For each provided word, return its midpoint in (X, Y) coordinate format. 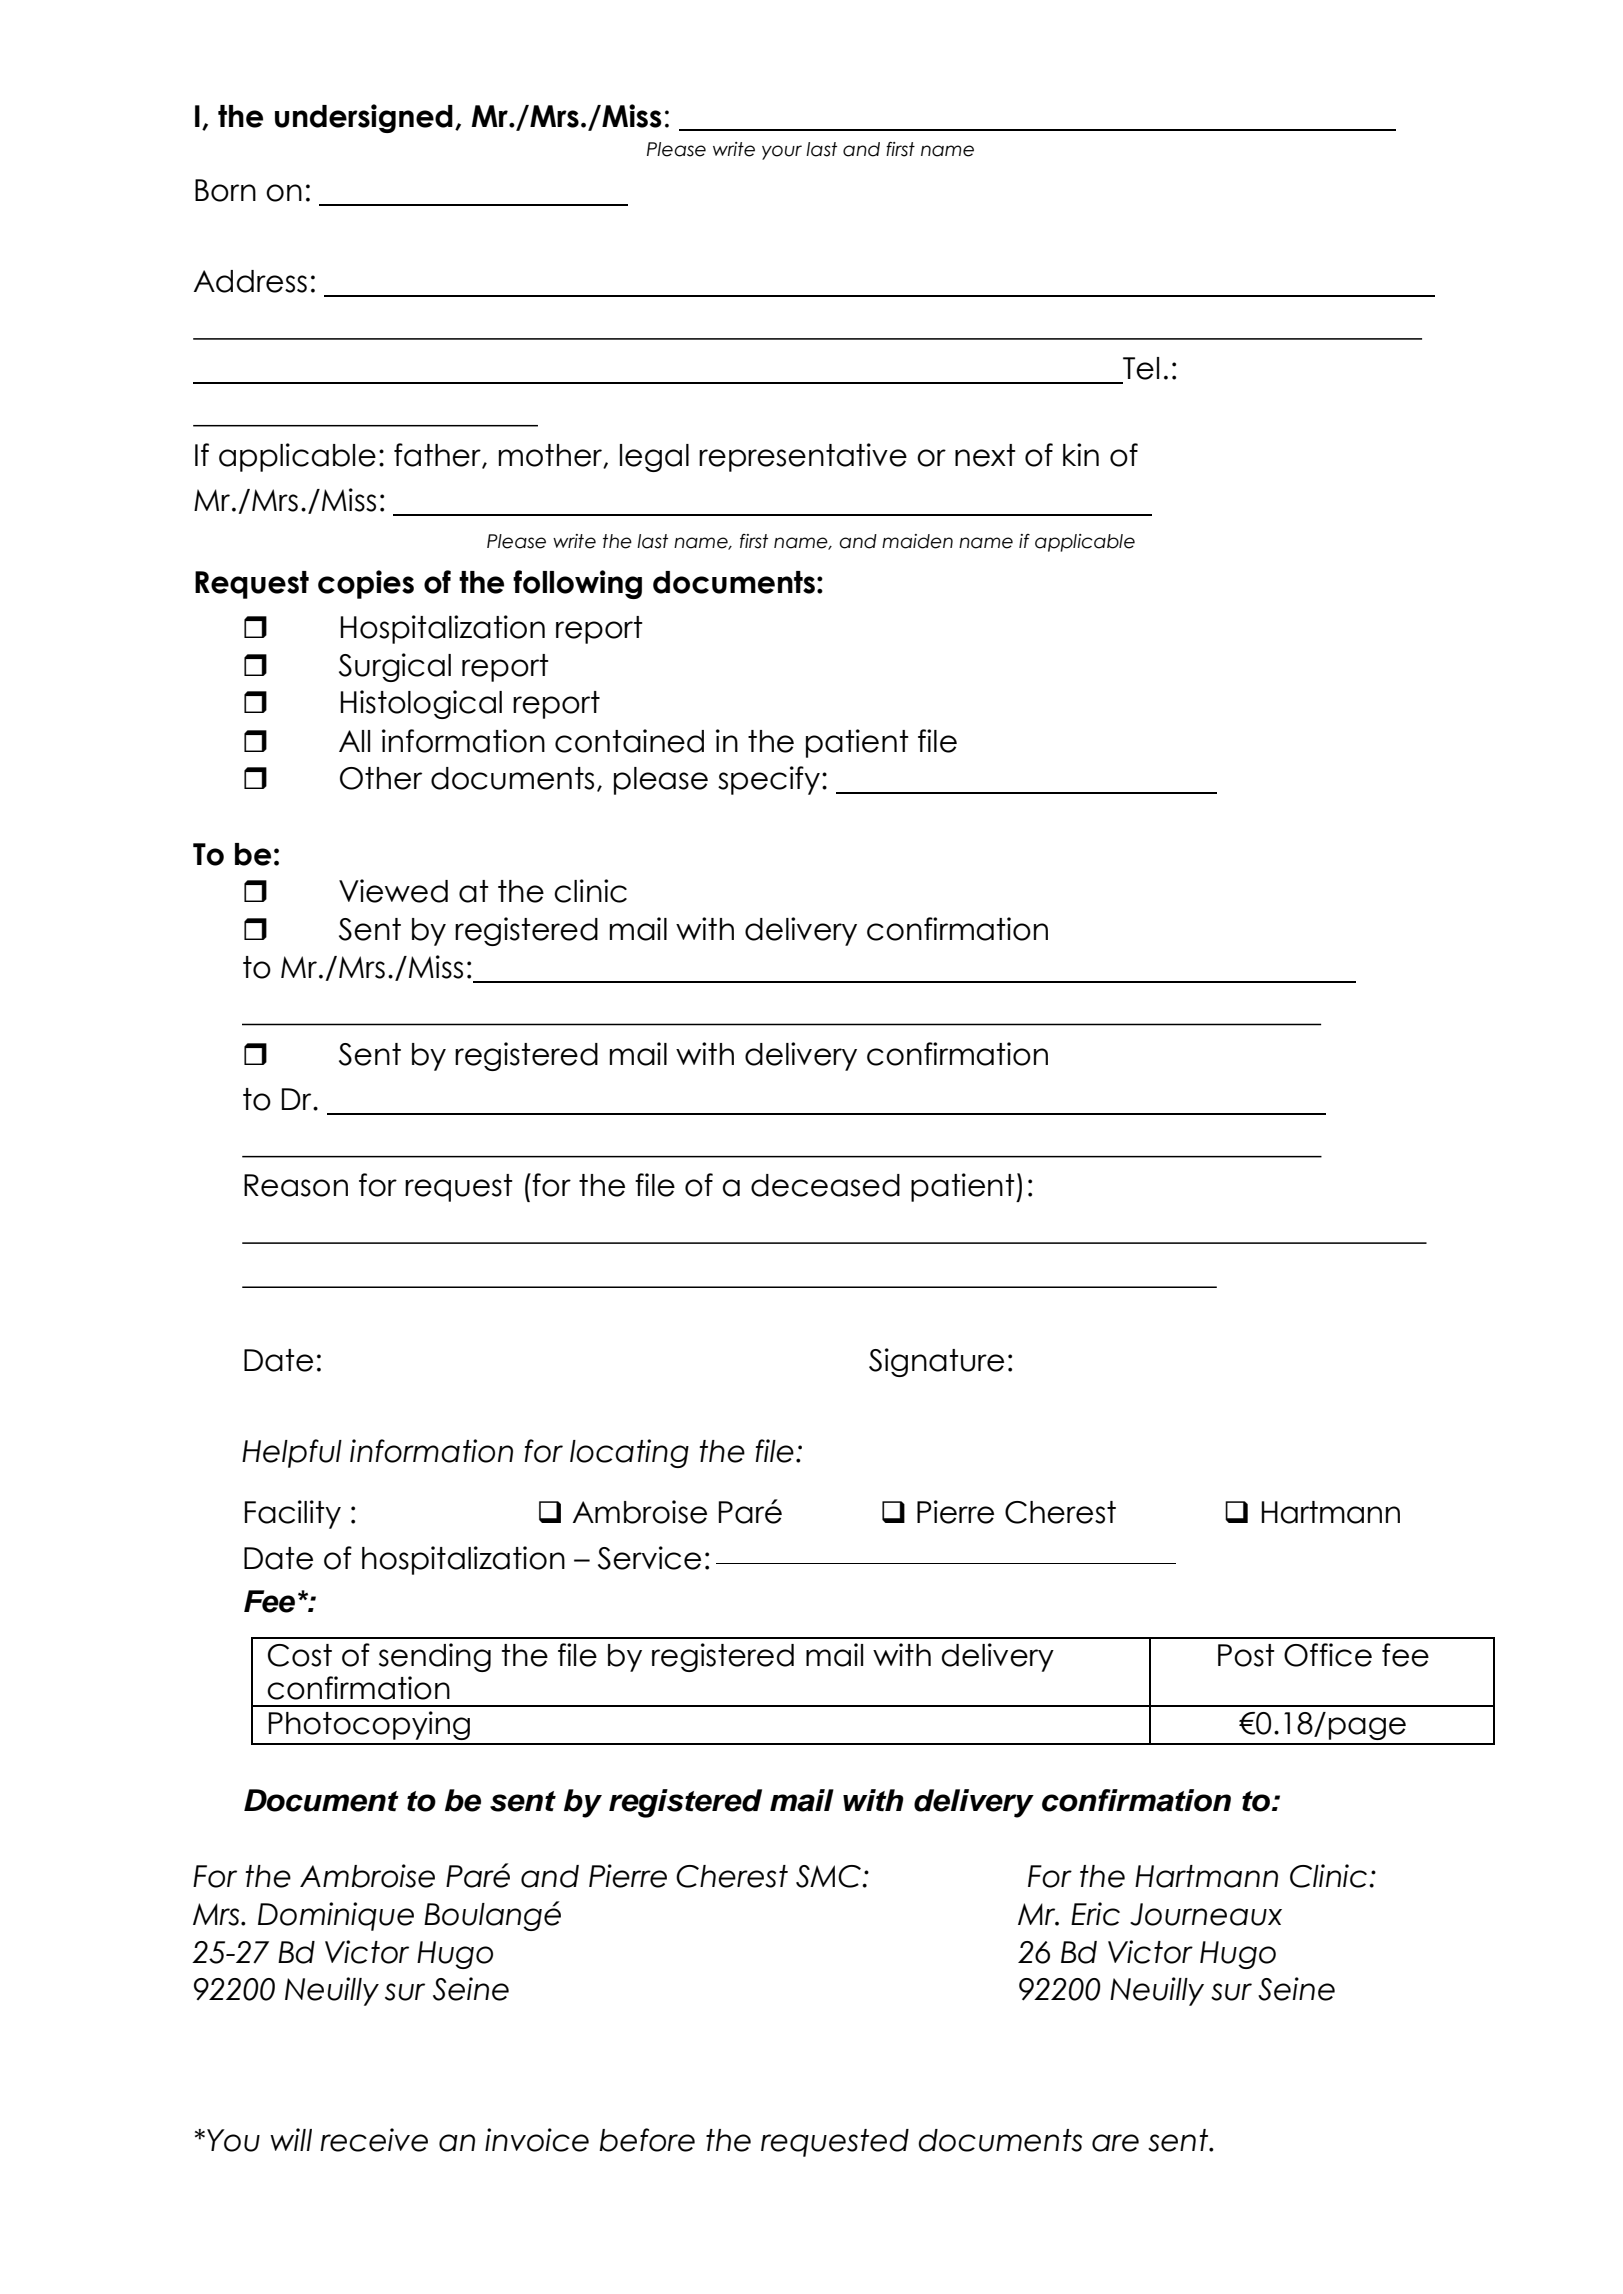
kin (1081, 454)
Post (1246, 1655)
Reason (296, 1185)
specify (769, 780)
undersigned (364, 118)
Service (649, 1558)
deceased (825, 1185)
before (647, 2140)
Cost (300, 1655)
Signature (936, 1362)
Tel (1141, 368)
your (782, 152)
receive (374, 2140)
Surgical (395, 667)
